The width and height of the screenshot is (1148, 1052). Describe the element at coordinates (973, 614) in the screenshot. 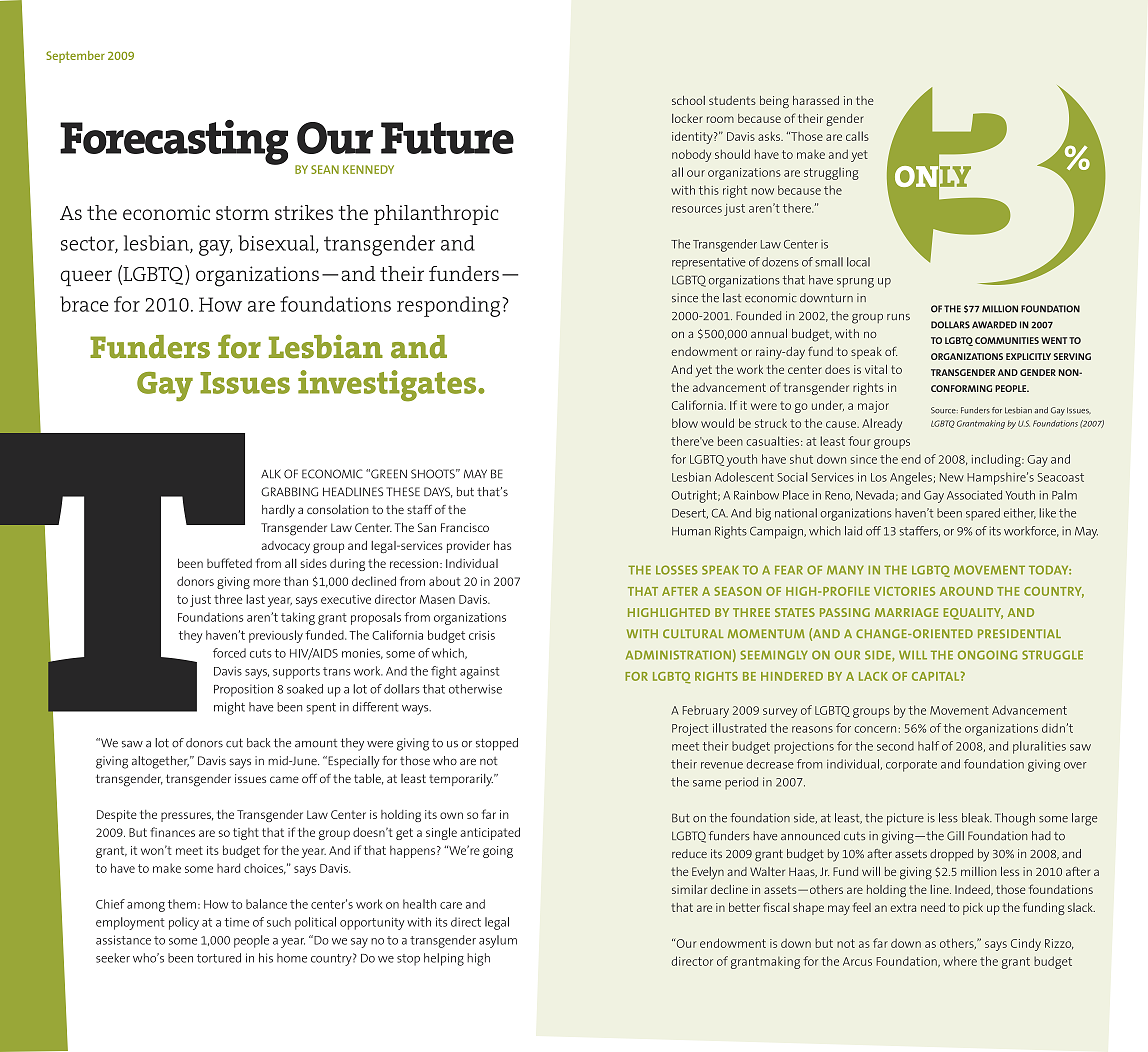

I see `EQUALITY` at that location.
